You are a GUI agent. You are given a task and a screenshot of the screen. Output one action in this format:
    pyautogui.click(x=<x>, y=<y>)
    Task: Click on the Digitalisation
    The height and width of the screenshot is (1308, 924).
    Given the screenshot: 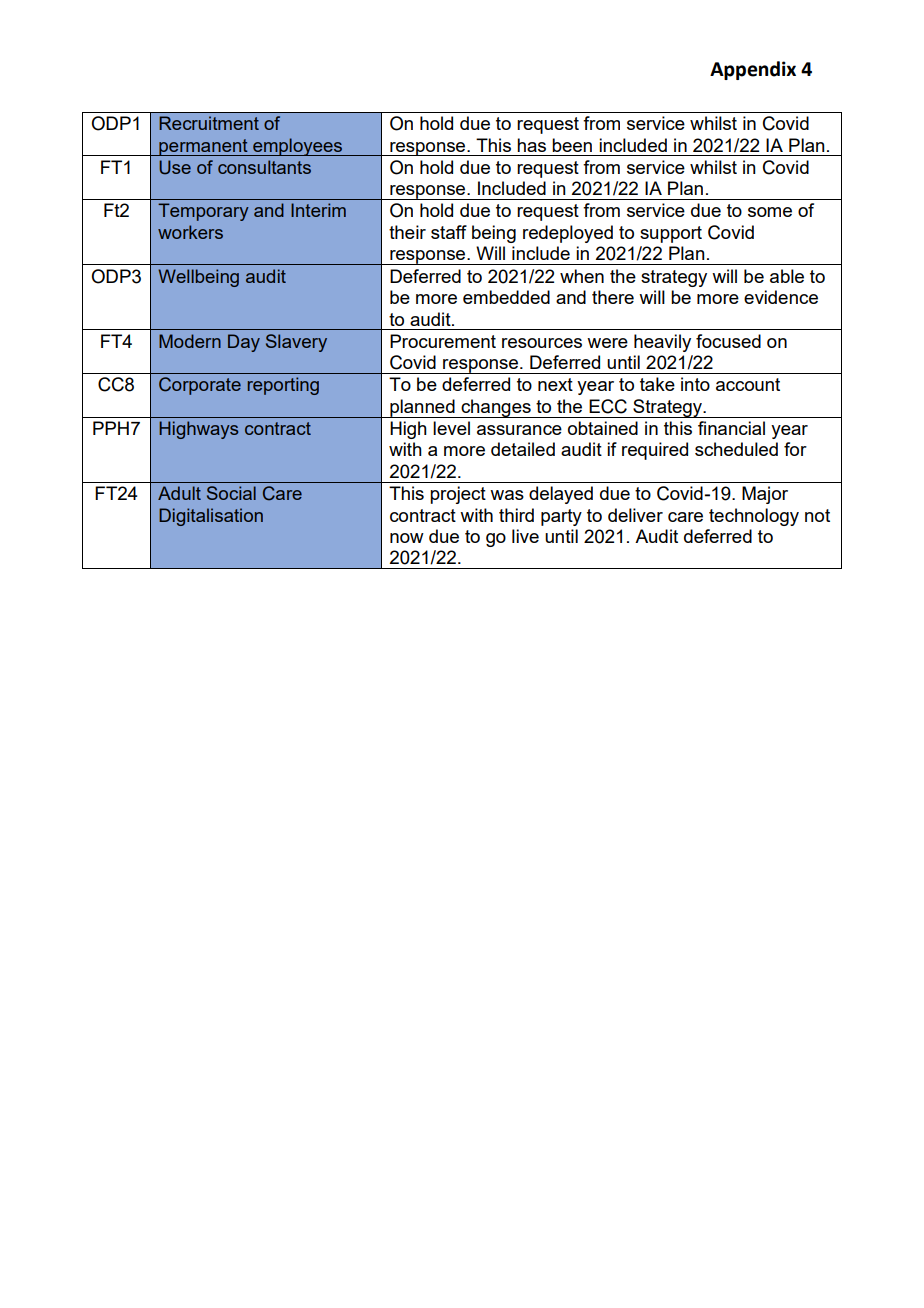 What is the action you would take?
    pyautogui.click(x=211, y=517)
